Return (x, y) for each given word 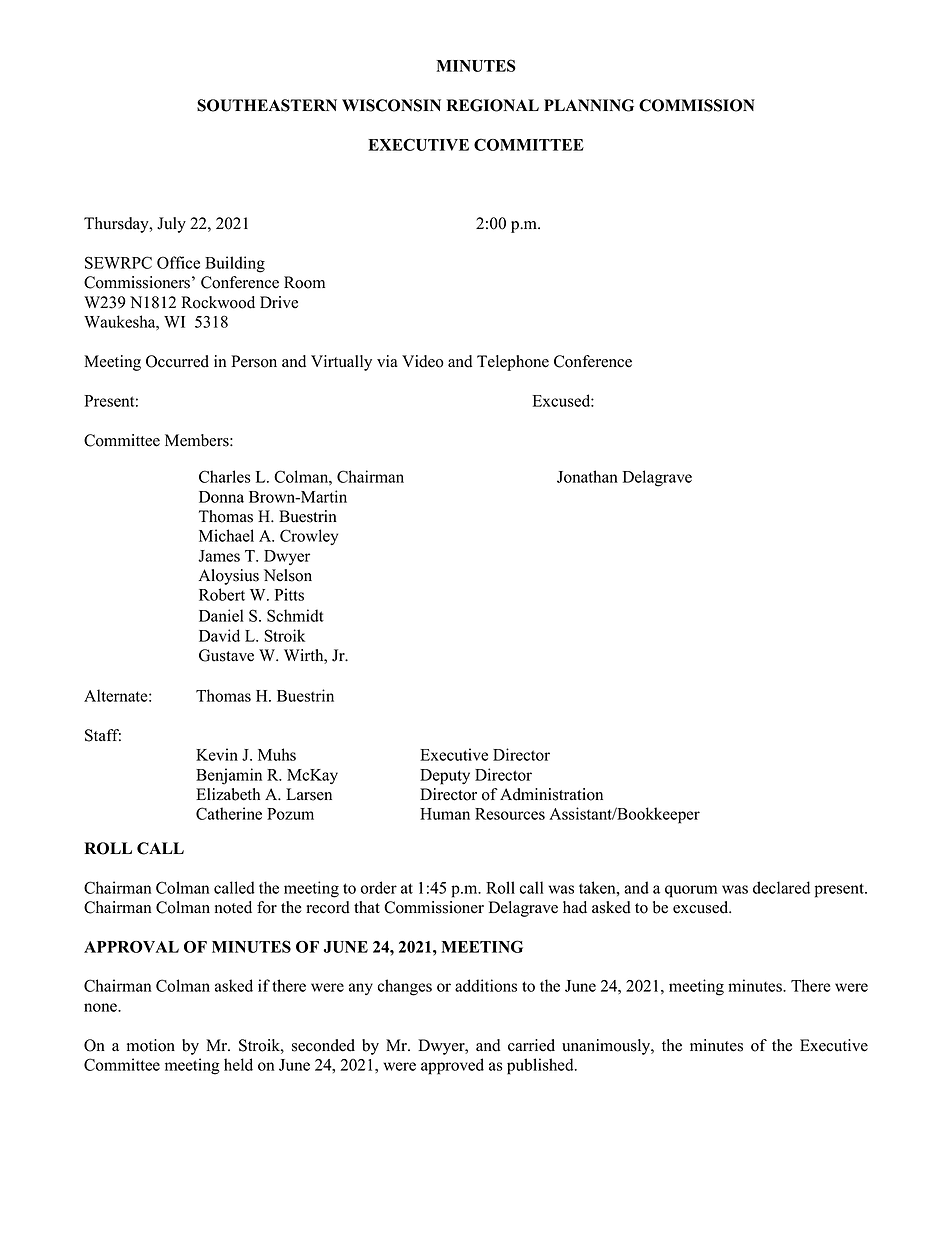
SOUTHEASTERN (267, 105)
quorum (691, 891)
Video (423, 361)
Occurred (177, 361)
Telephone (513, 363)
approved (452, 1066)
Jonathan (587, 476)
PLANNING (589, 105)
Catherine (229, 813)
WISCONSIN (391, 105)
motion (151, 1045)
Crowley (309, 537)
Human (445, 814)
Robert (222, 594)
